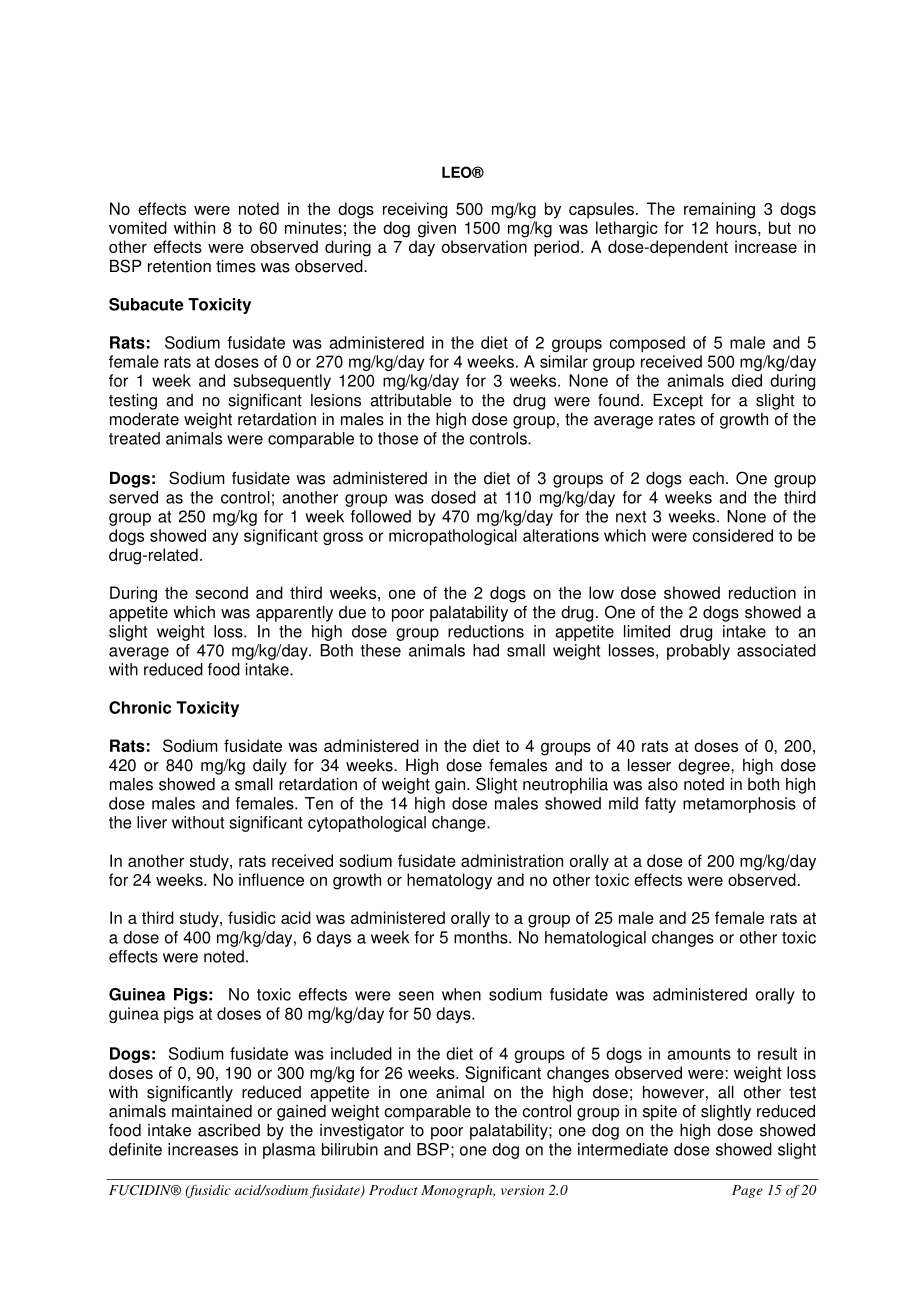 This image has height=1308, width=924. Describe the element at coordinates (271, 879) in the image. I see `influence` at that location.
